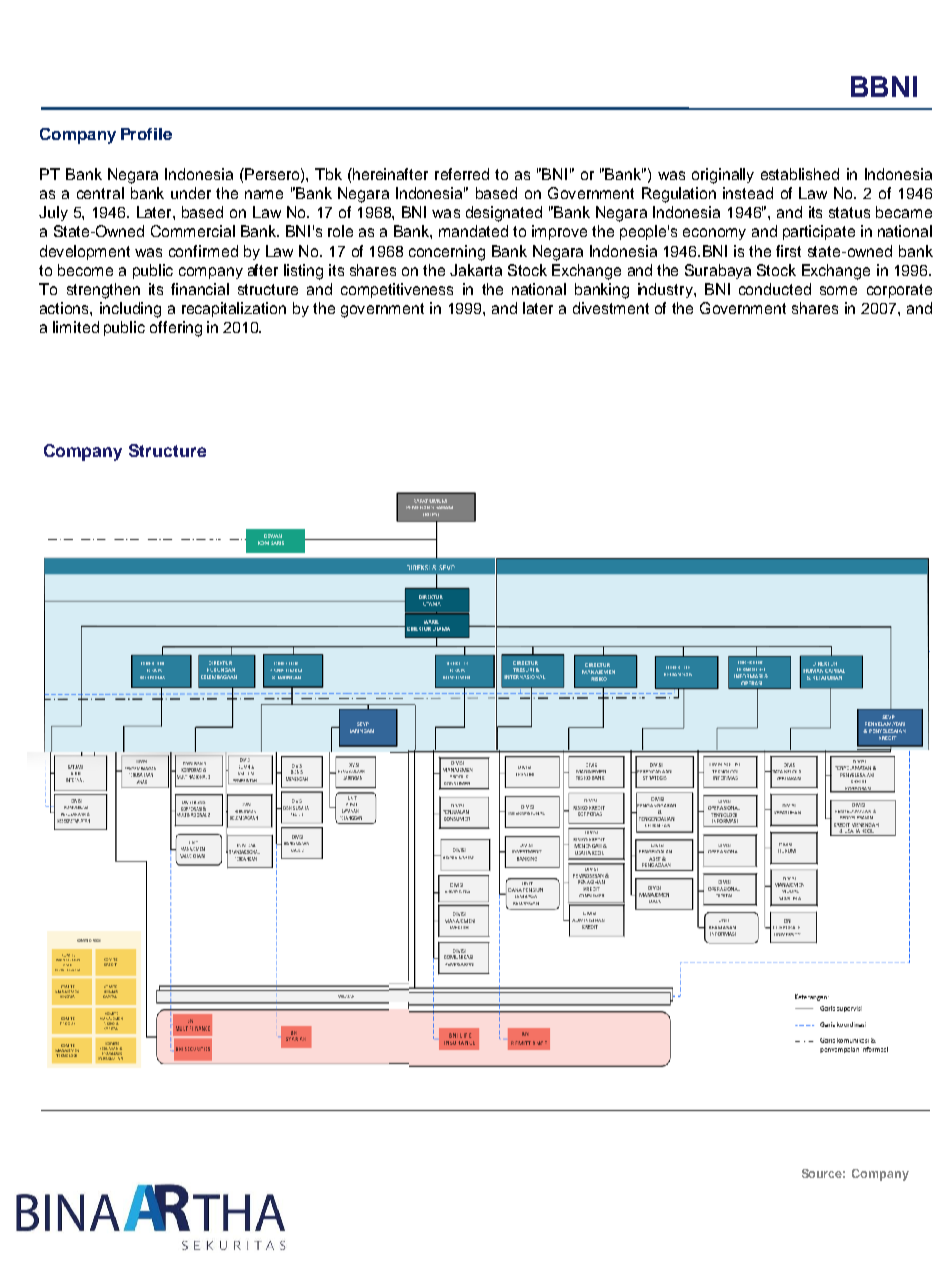  I want to click on divestment, so click(611, 308).
